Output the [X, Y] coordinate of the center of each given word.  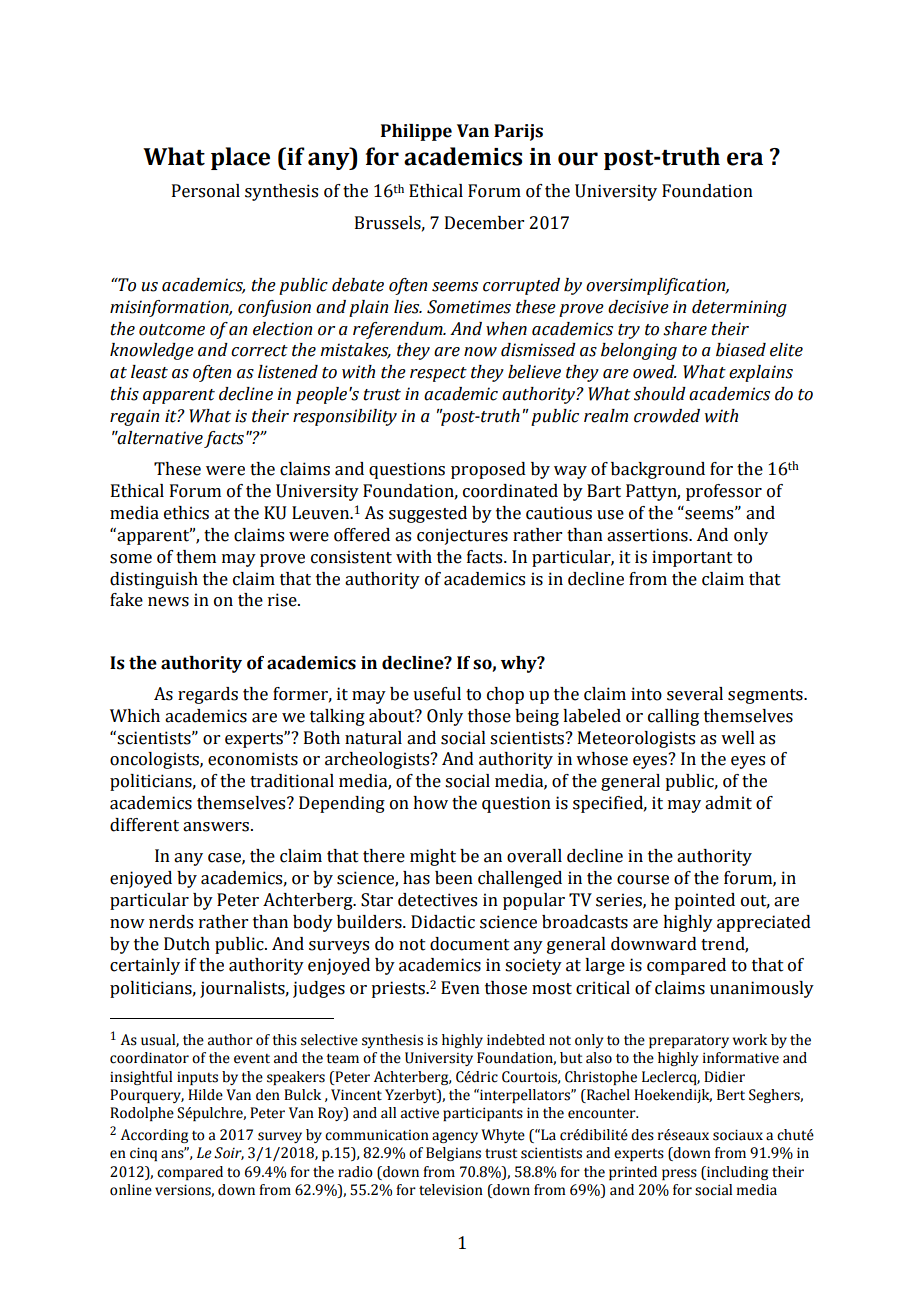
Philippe [416, 132]
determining [739, 308]
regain [134, 417]
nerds [171, 922]
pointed [704, 901]
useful [437, 694]
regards [208, 695]
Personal [206, 191]
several [695, 694]
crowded [667, 416]
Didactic [443, 922]
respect [438, 374]
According [154, 1136]
